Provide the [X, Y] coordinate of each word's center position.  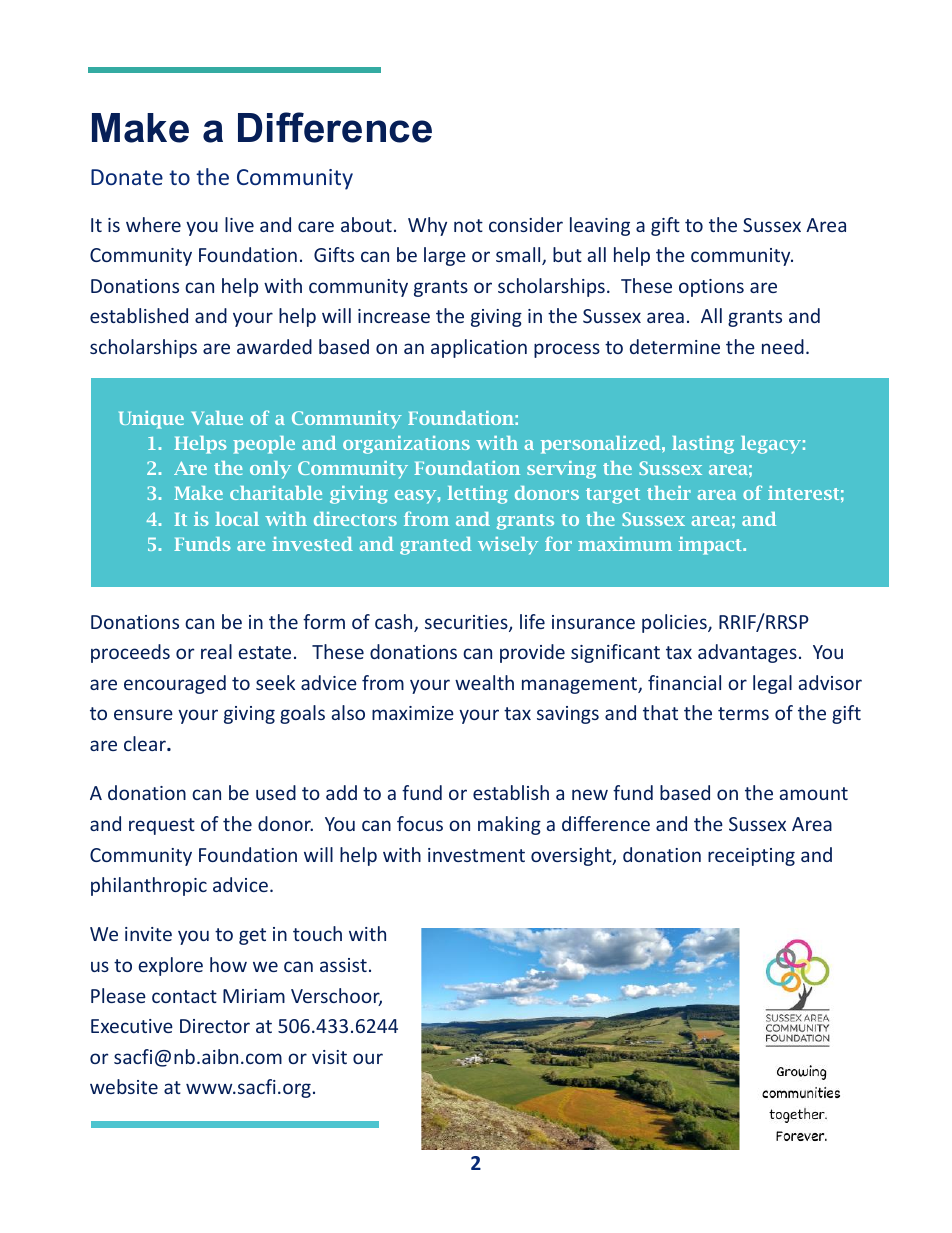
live [239, 224]
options [711, 288]
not [468, 225]
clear [146, 743]
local [237, 519]
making [509, 825]
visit [329, 1057]
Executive [132, 1026]
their [669, 493]
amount [814, 793]
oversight [572, 856]
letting [478, 495]
